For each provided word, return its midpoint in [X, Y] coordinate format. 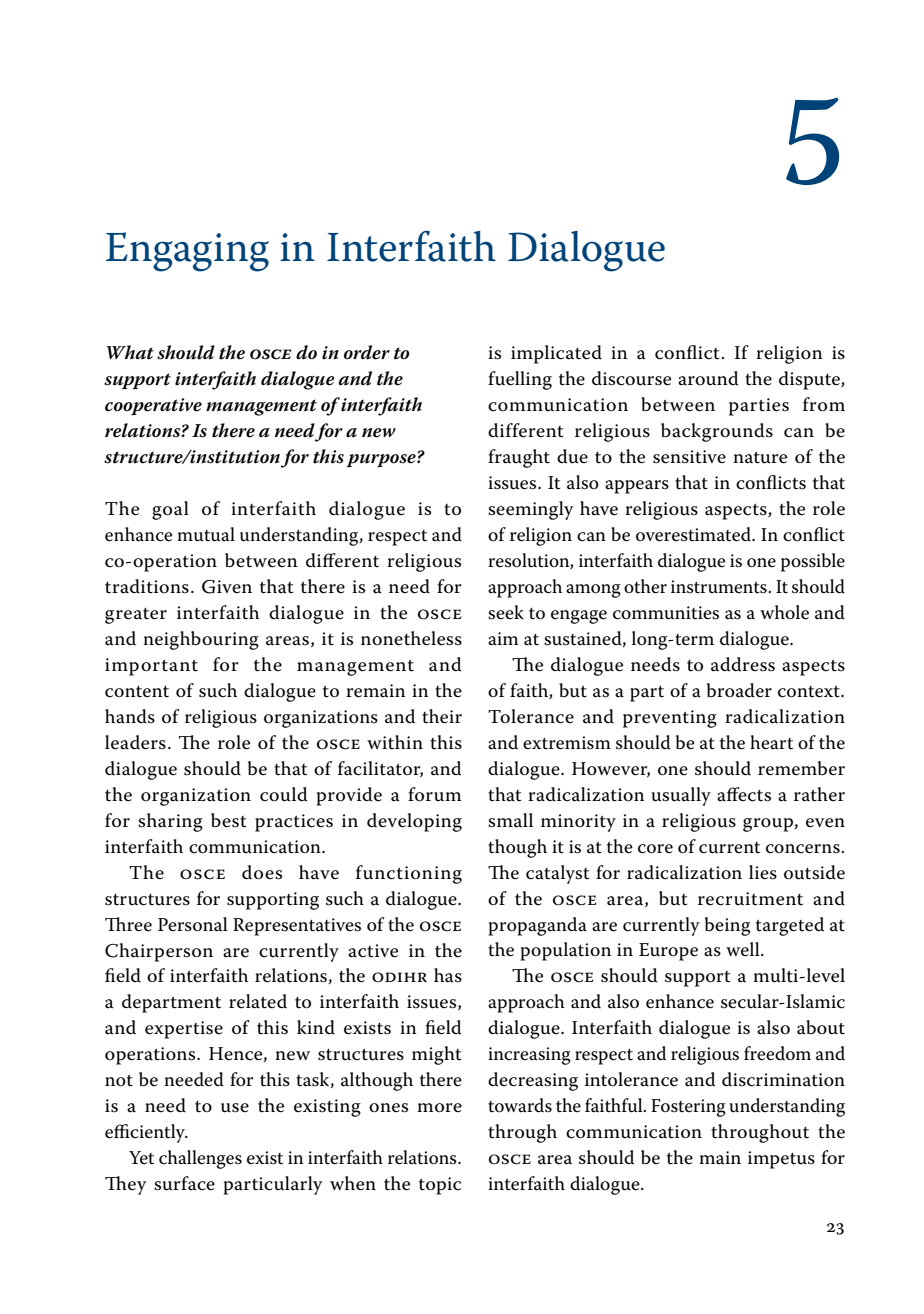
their [442, 716]
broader [739, 690]
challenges [200, 1159]
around [708, 378]
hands [130, 716]
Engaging [187, 252]
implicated [556, 354]
